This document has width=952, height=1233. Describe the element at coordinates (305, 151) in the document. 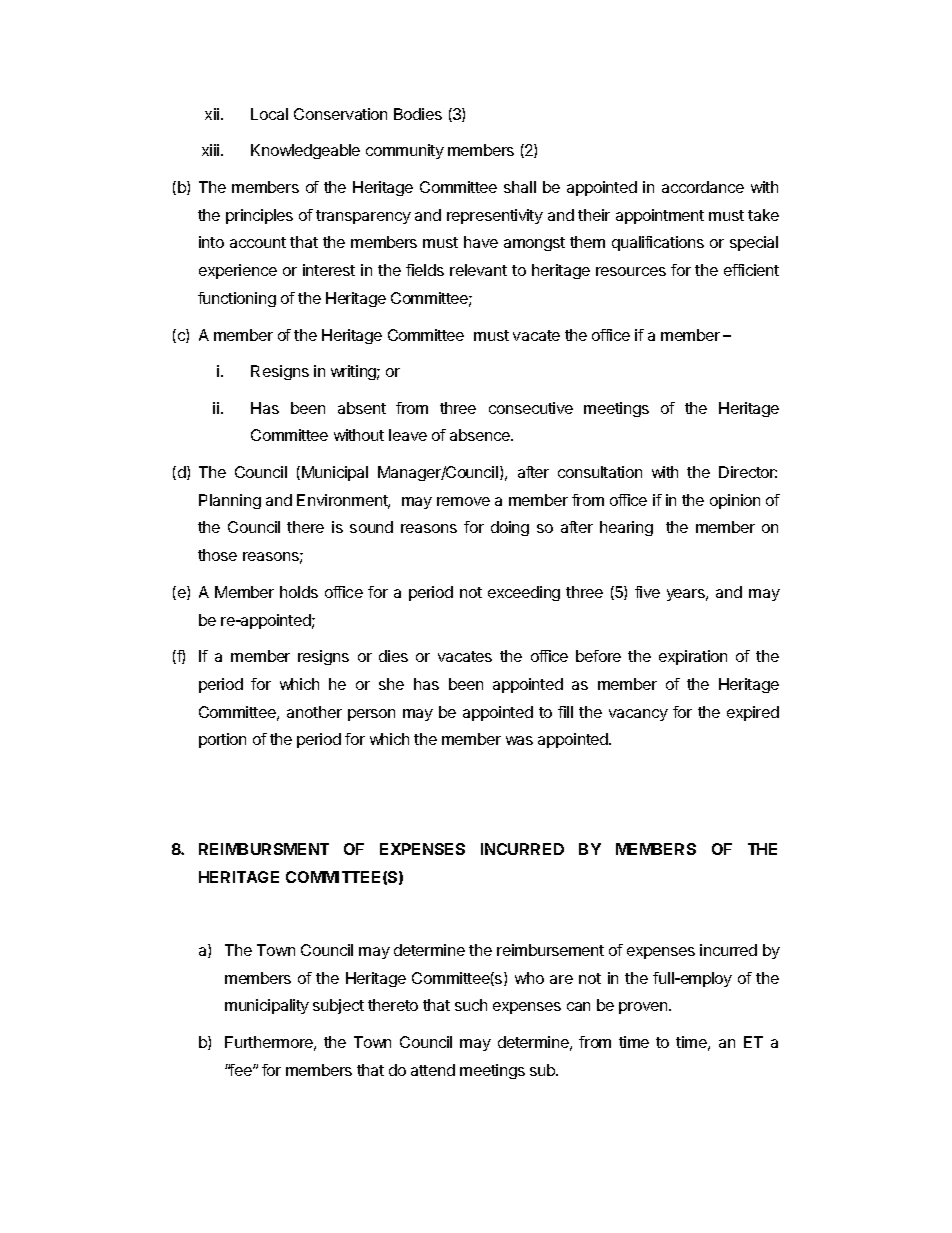

I see `Knowledgeable` at that location.
